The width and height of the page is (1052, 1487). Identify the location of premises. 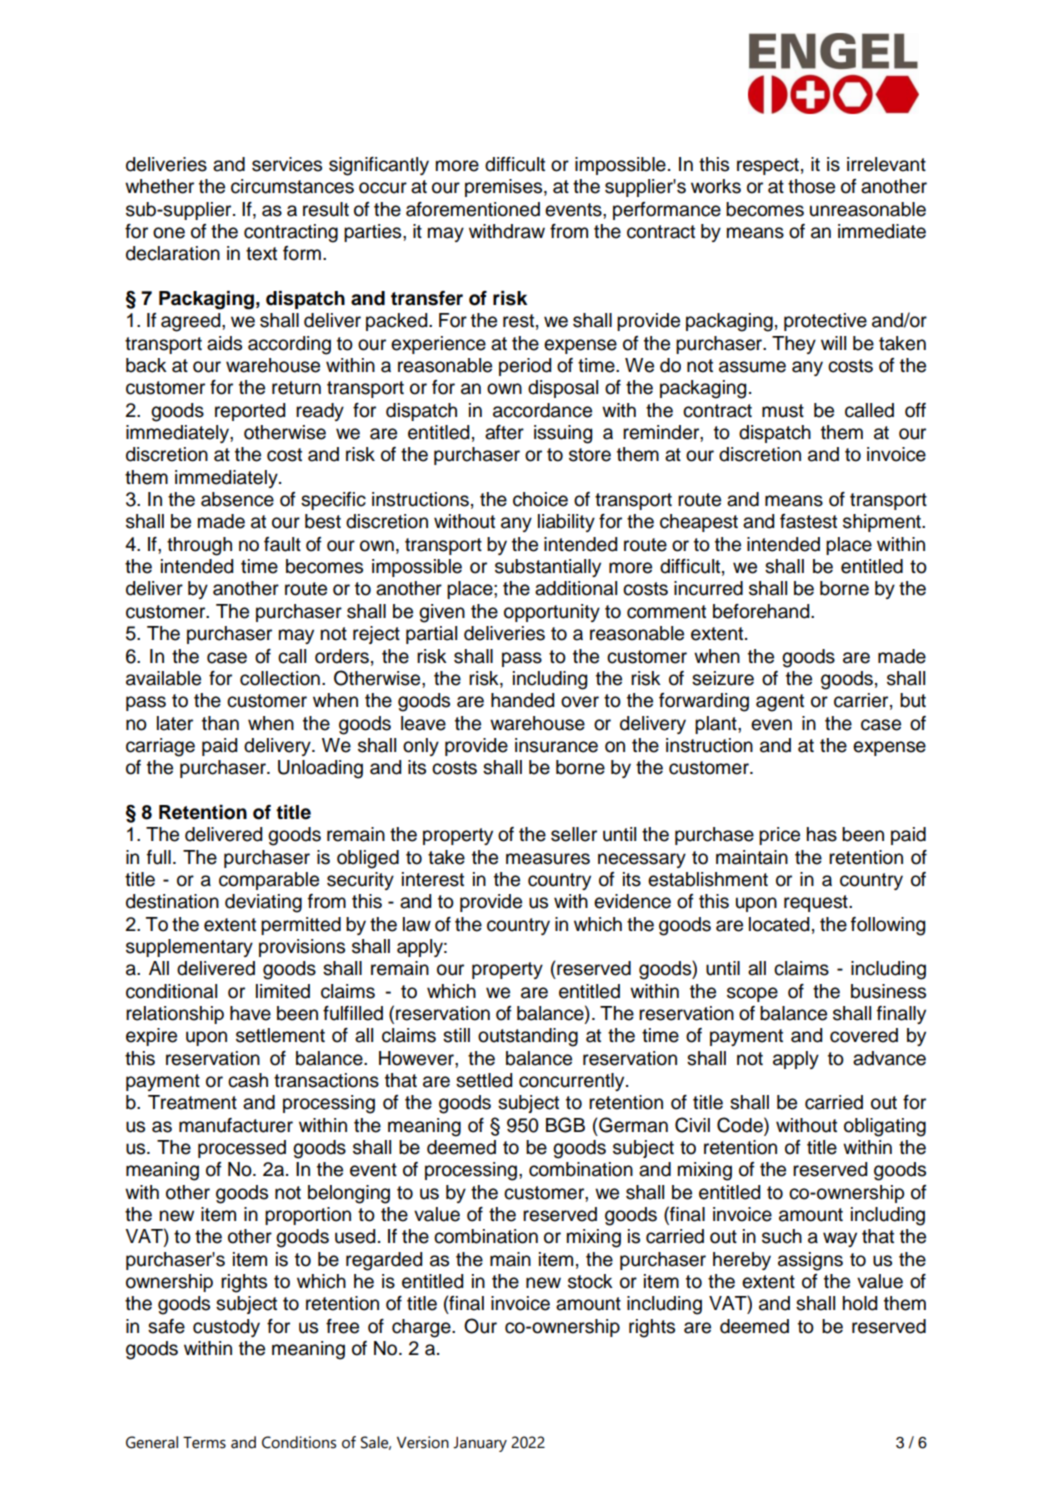
(505, 188).
